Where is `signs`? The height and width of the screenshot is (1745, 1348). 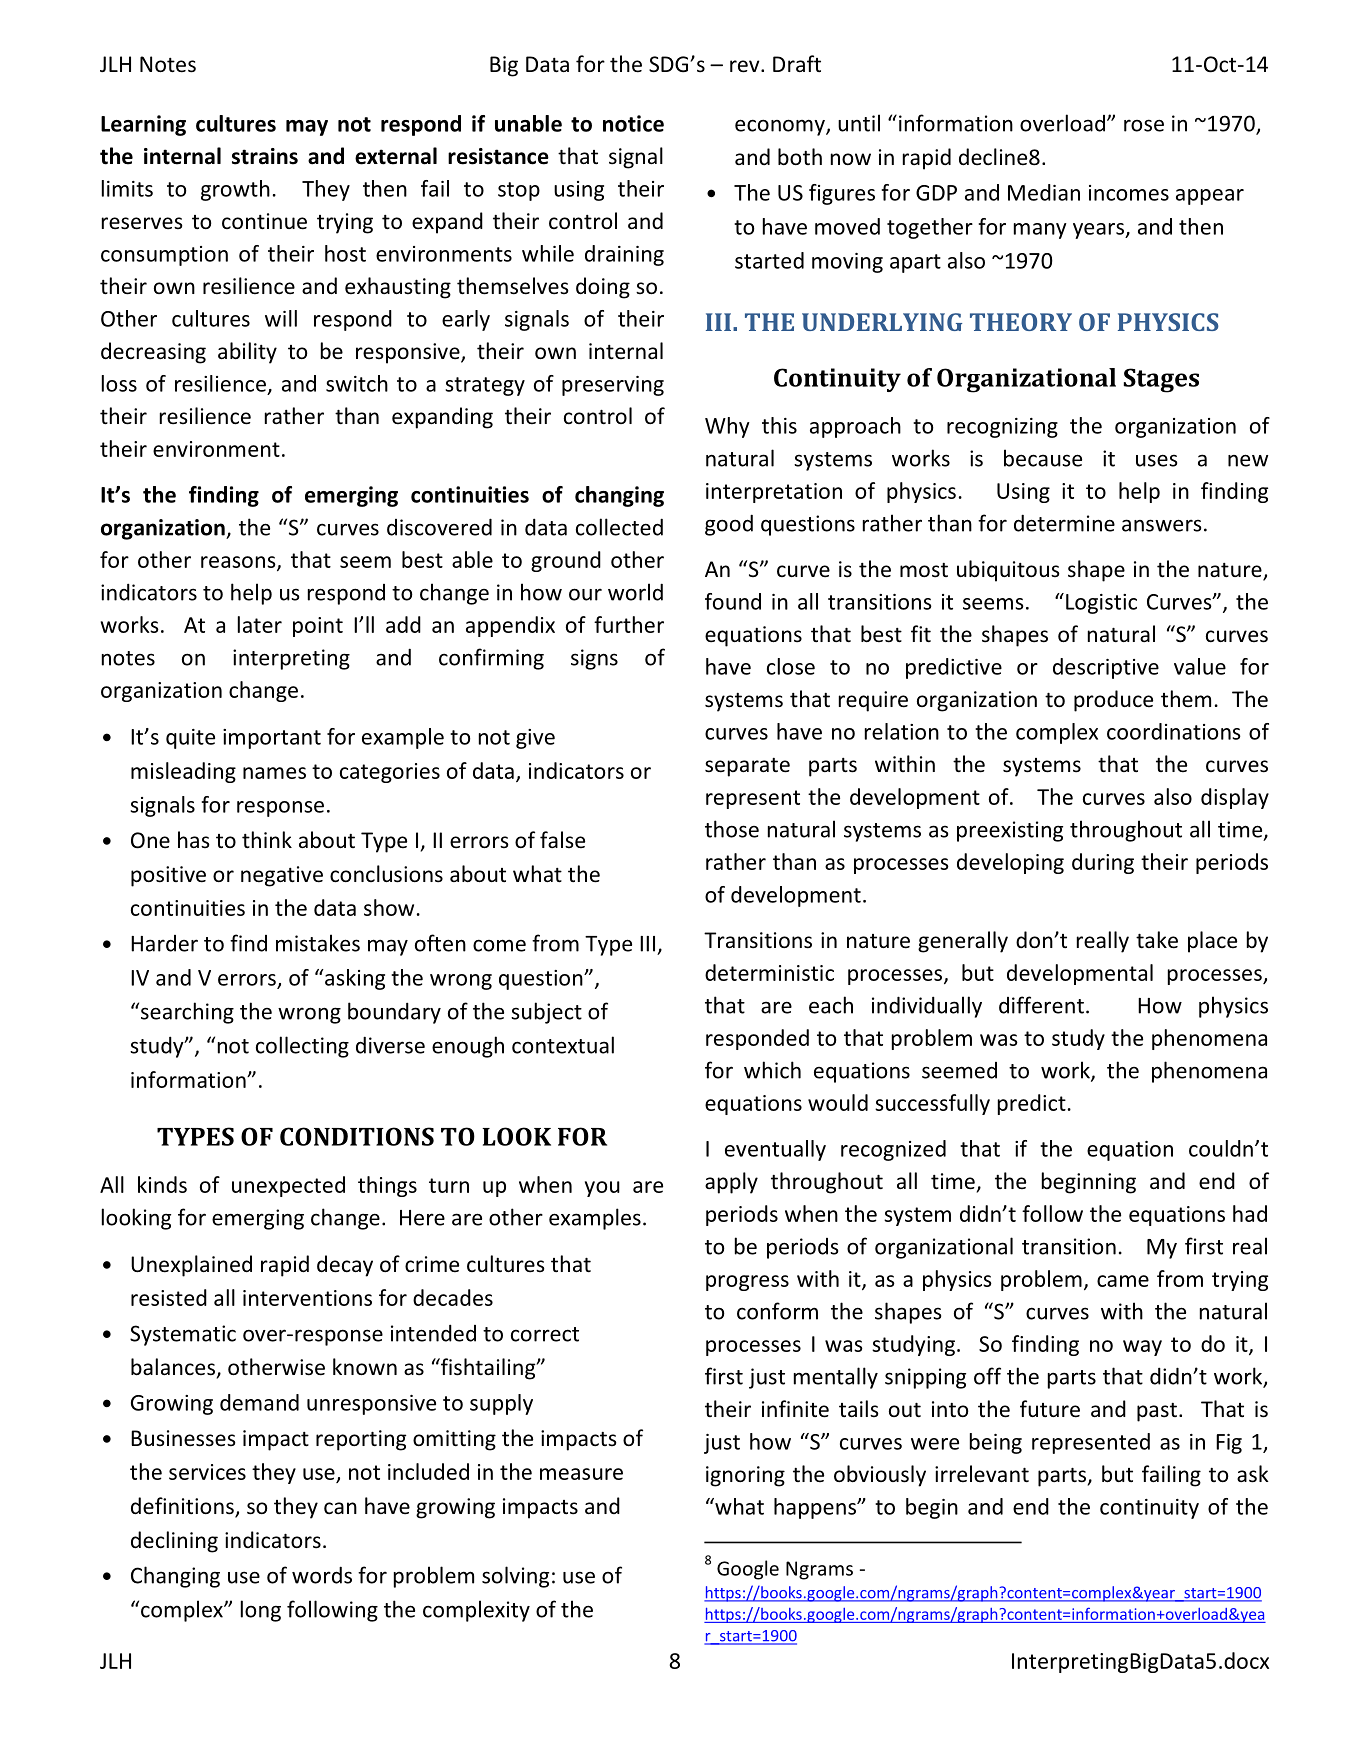 signs is located at coordinates (594, 659).
